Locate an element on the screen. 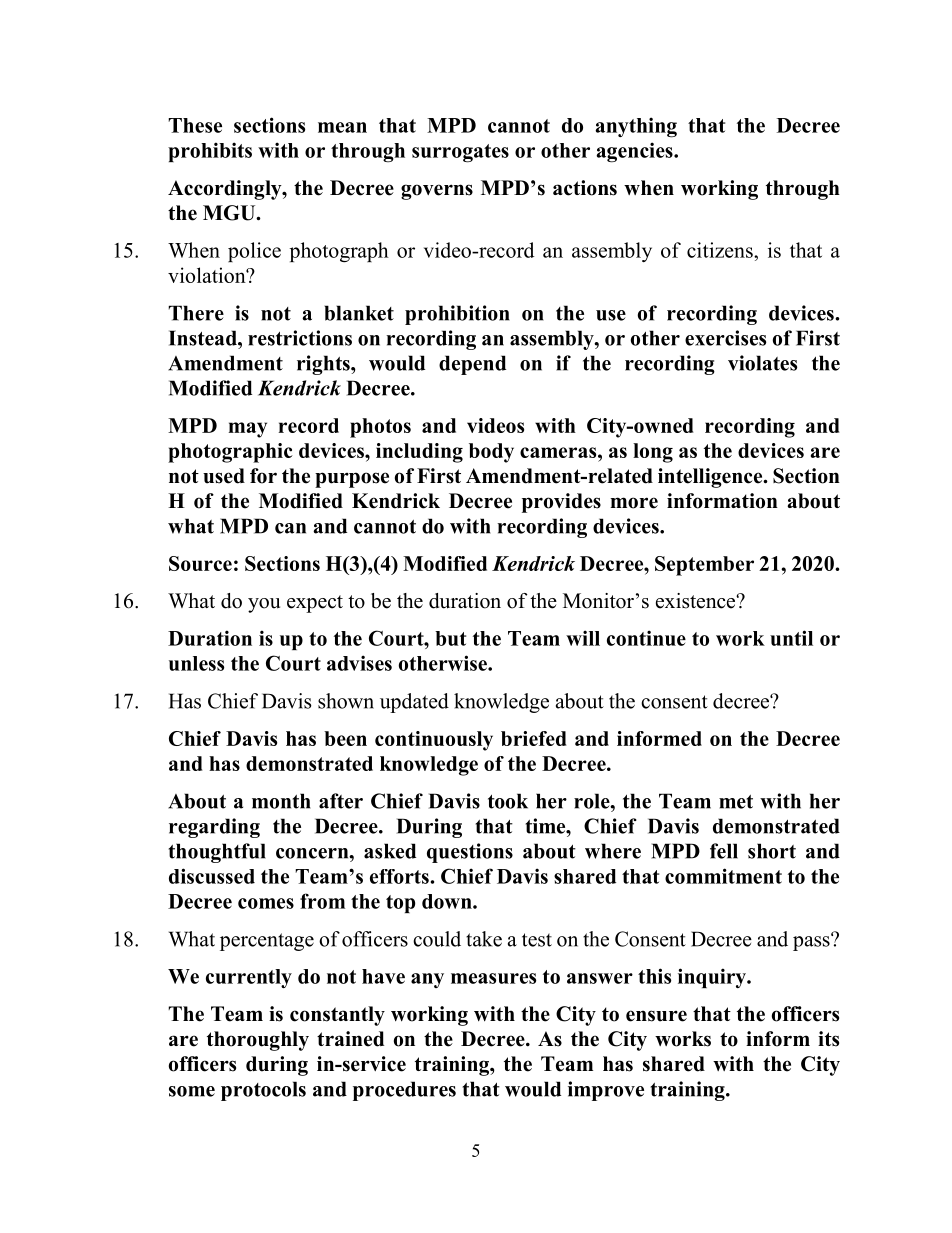  intelligence is located at coordinates (711, 478).
